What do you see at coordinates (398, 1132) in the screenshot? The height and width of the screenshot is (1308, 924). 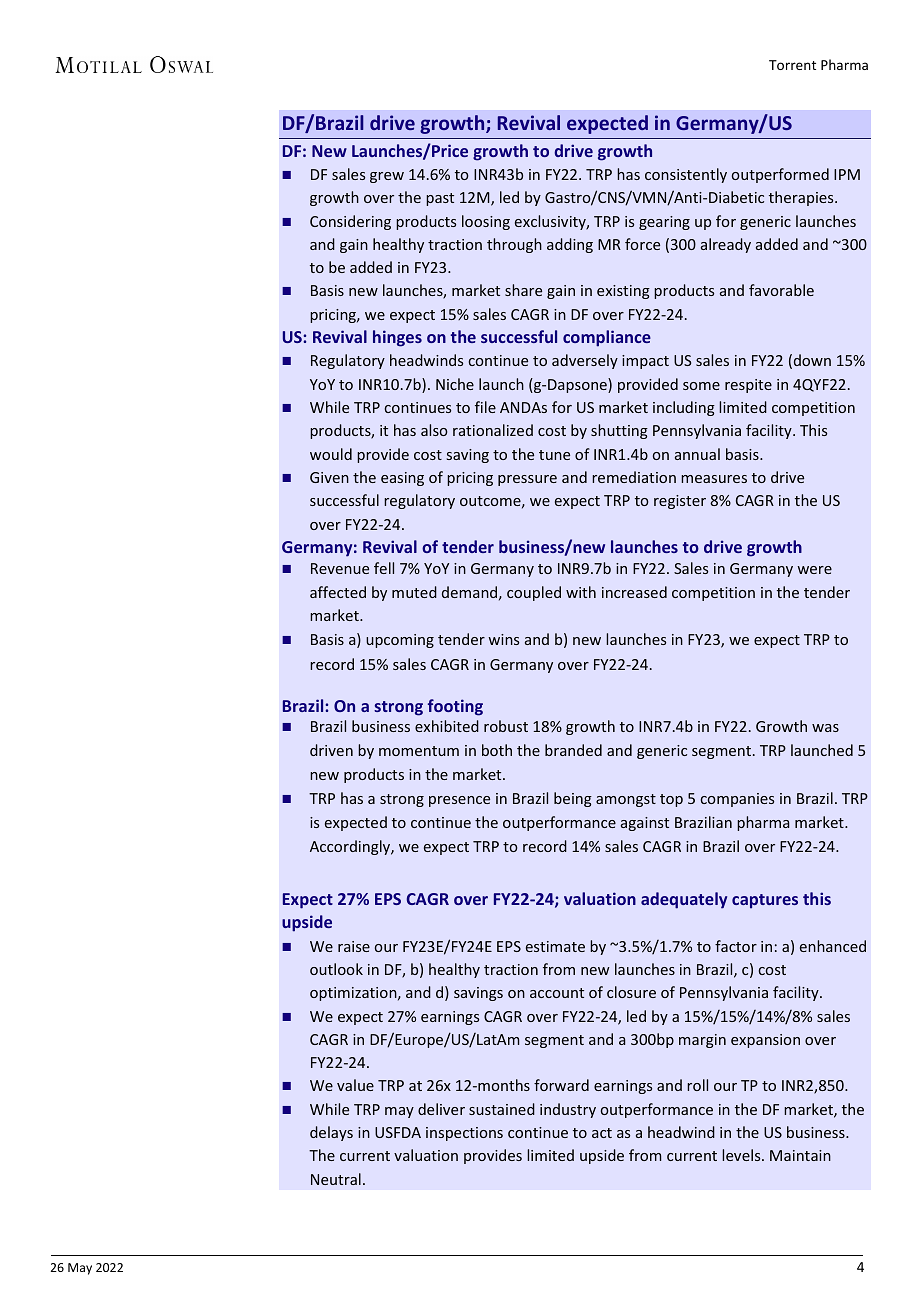 I see `USFDA` at bounding box center [398, 1132].
